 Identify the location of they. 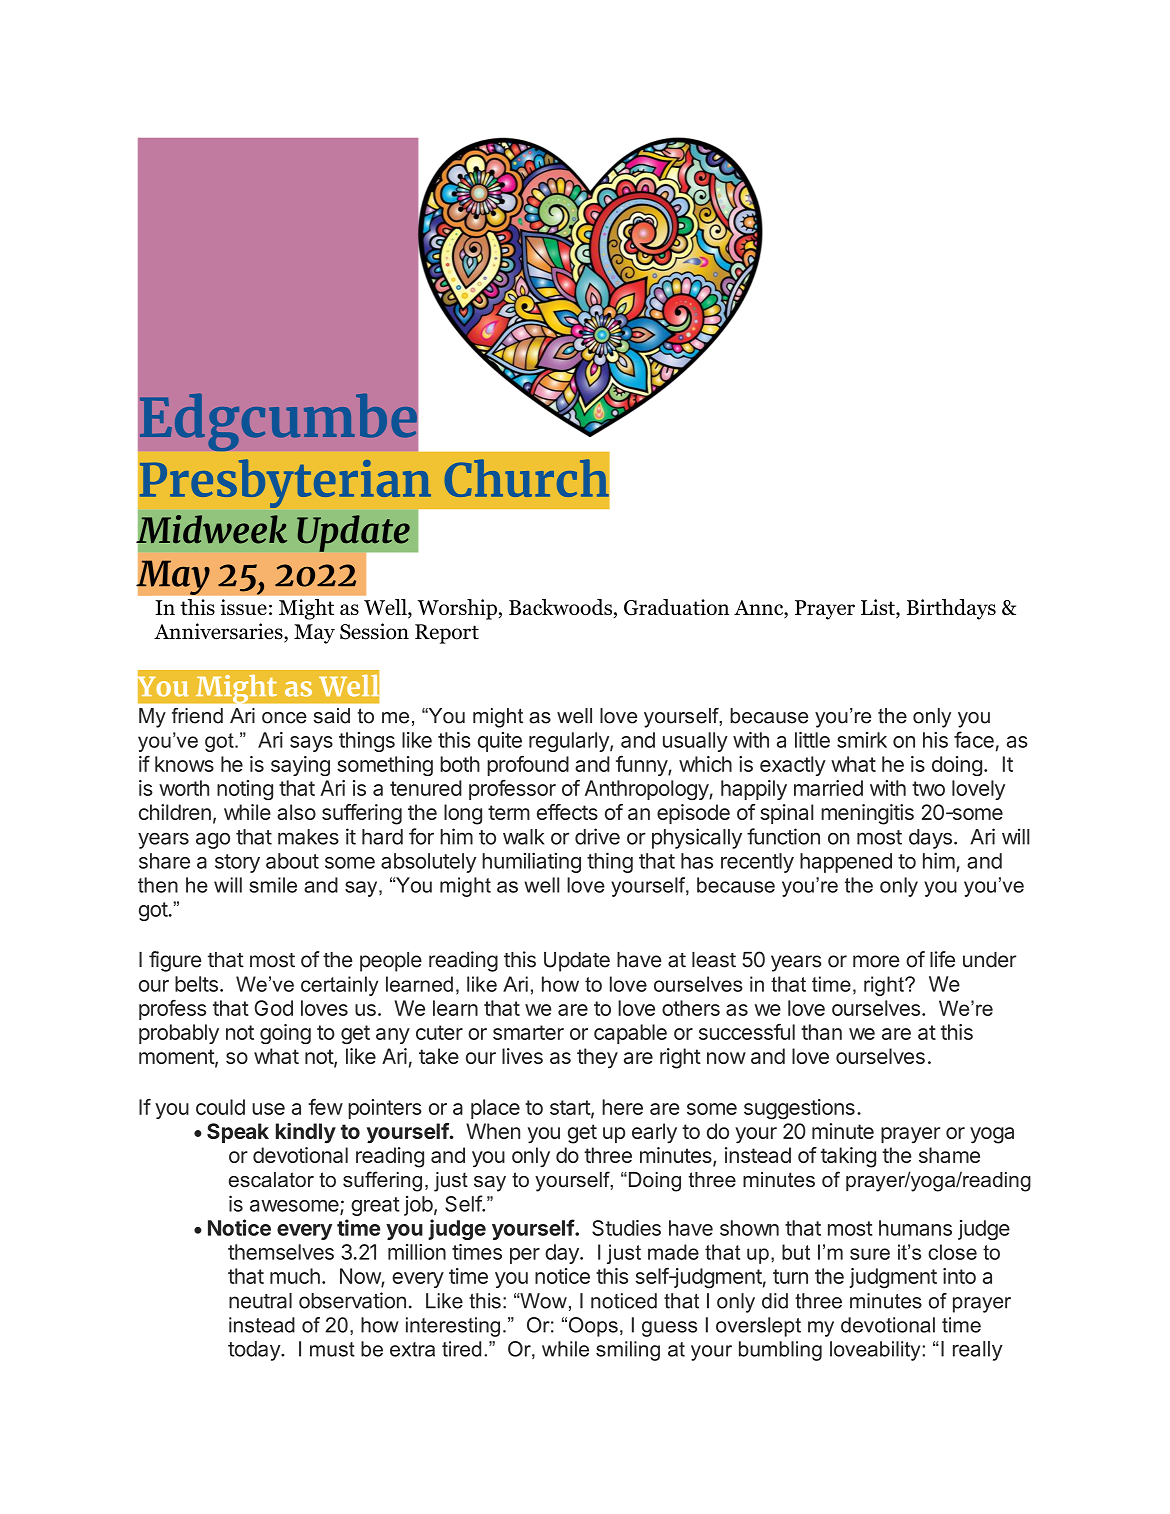
(597, 1058).
